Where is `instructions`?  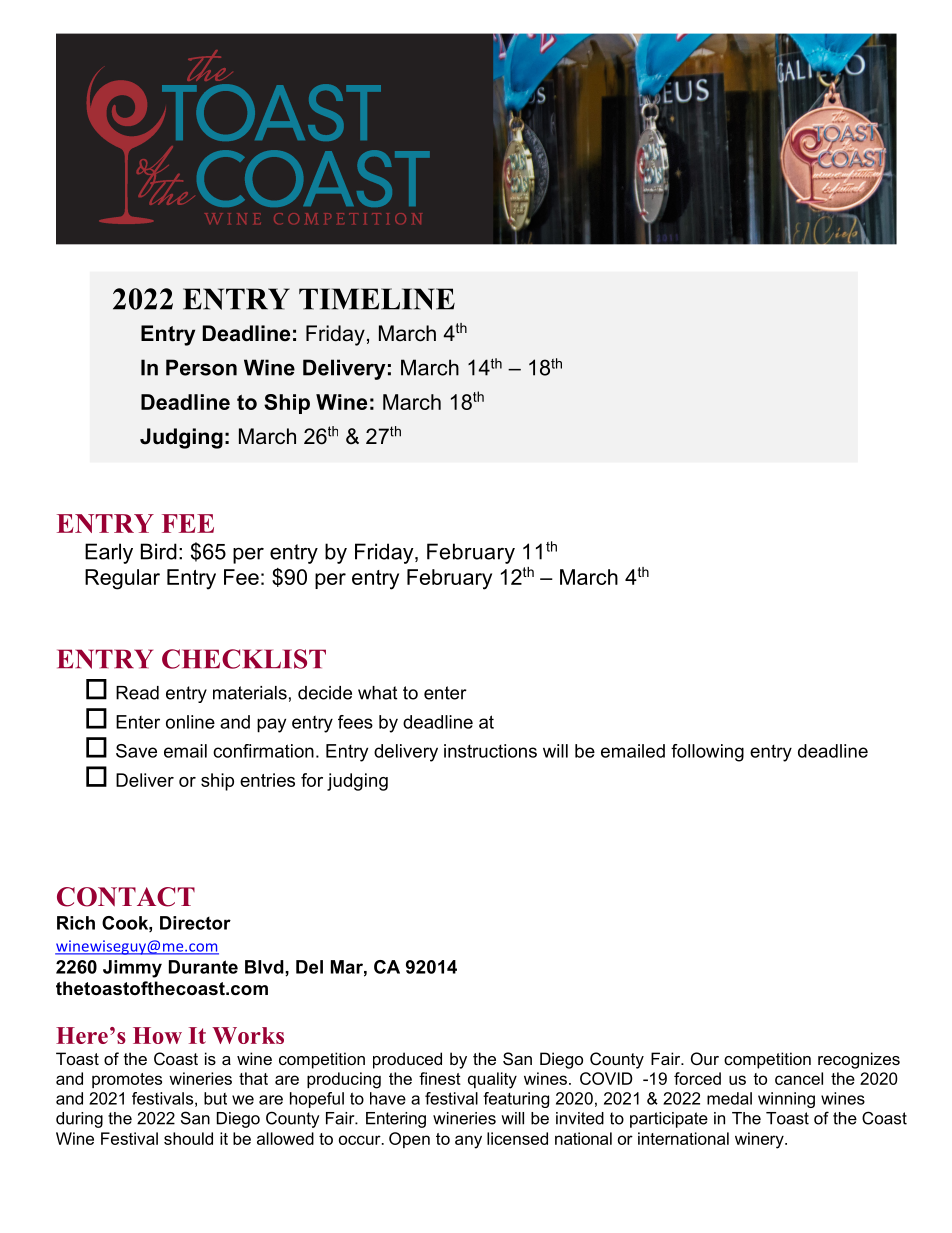
instructions is located at coordinates (490, 751).
